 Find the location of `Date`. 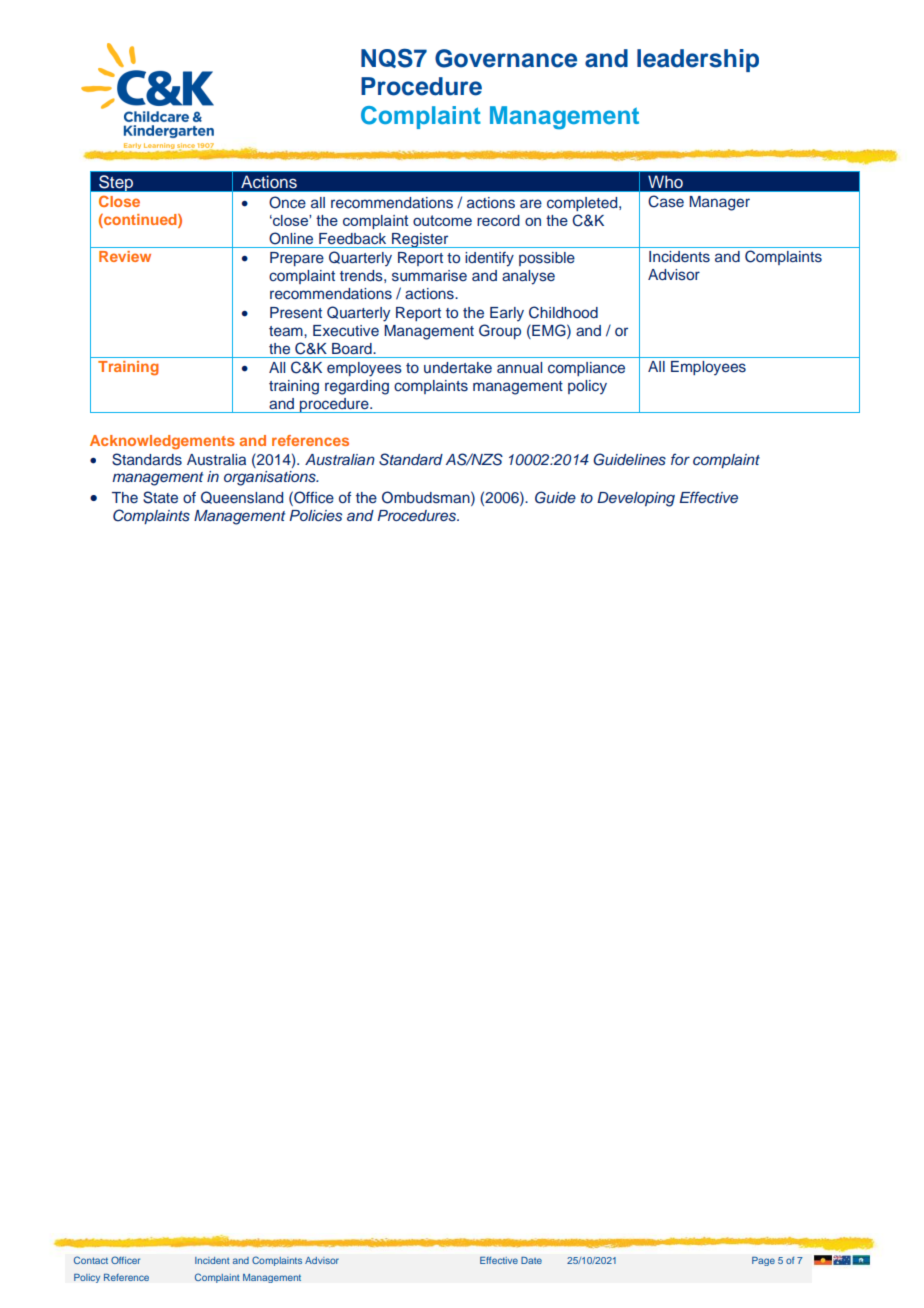

Date is located at coordinates (531, 1260).
